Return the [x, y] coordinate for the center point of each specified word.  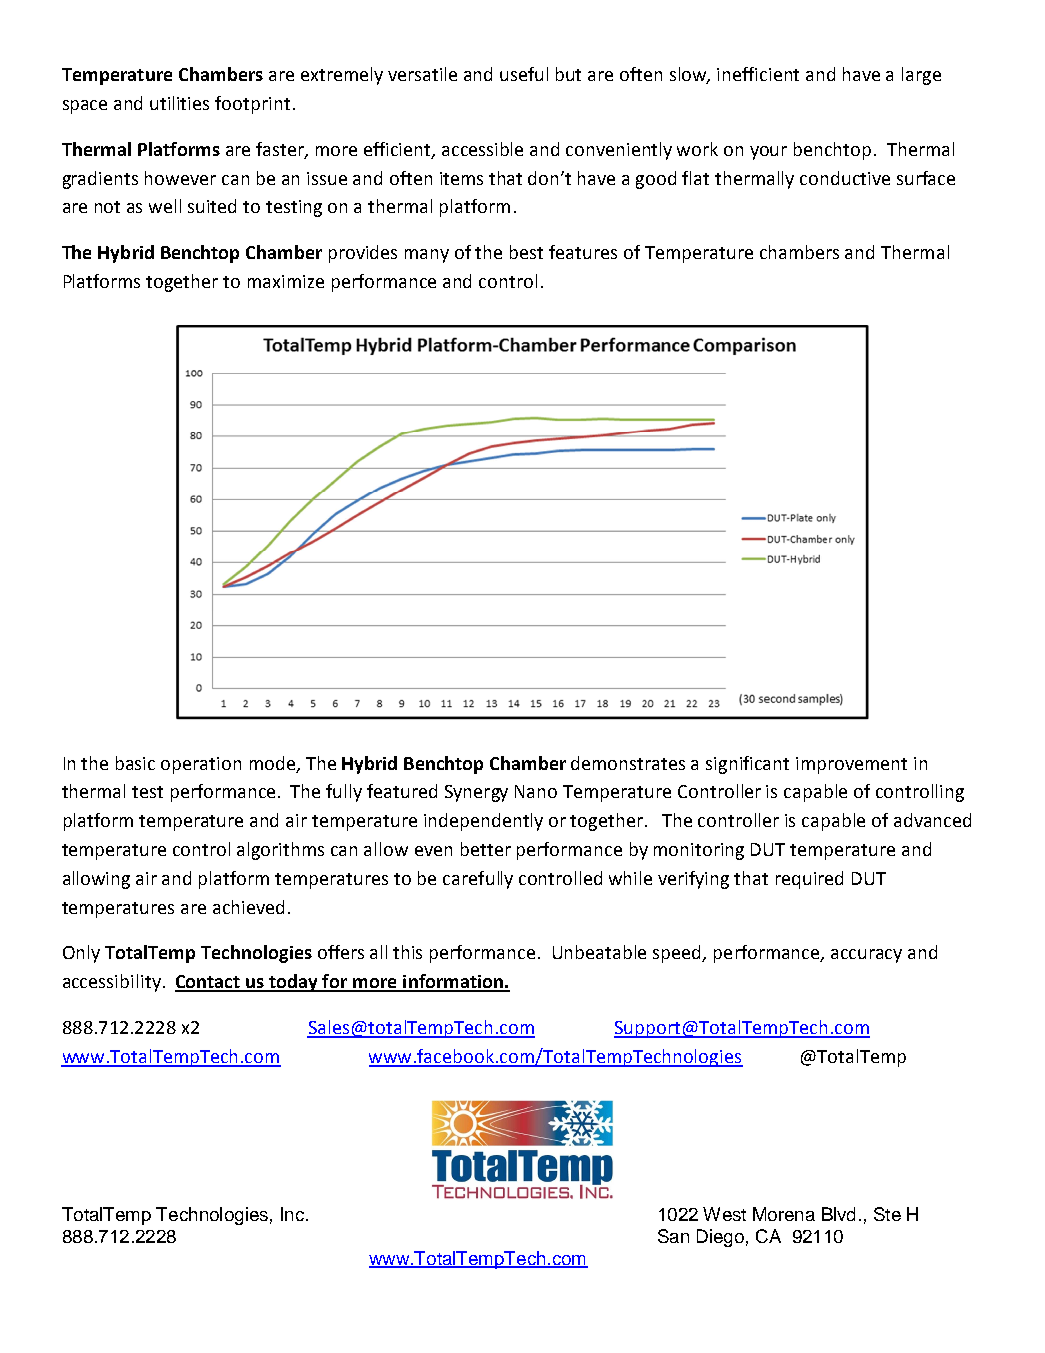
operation [201, 765]
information [453, 982]
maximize [286, 281]
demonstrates [628, 763]
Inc [292, 1214]
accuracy [866, 956]
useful [524, 74]
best [526, 252]
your [768, 153]
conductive [845, 178]
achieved [248, 907]
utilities [179, 103]
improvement [851, 765]
